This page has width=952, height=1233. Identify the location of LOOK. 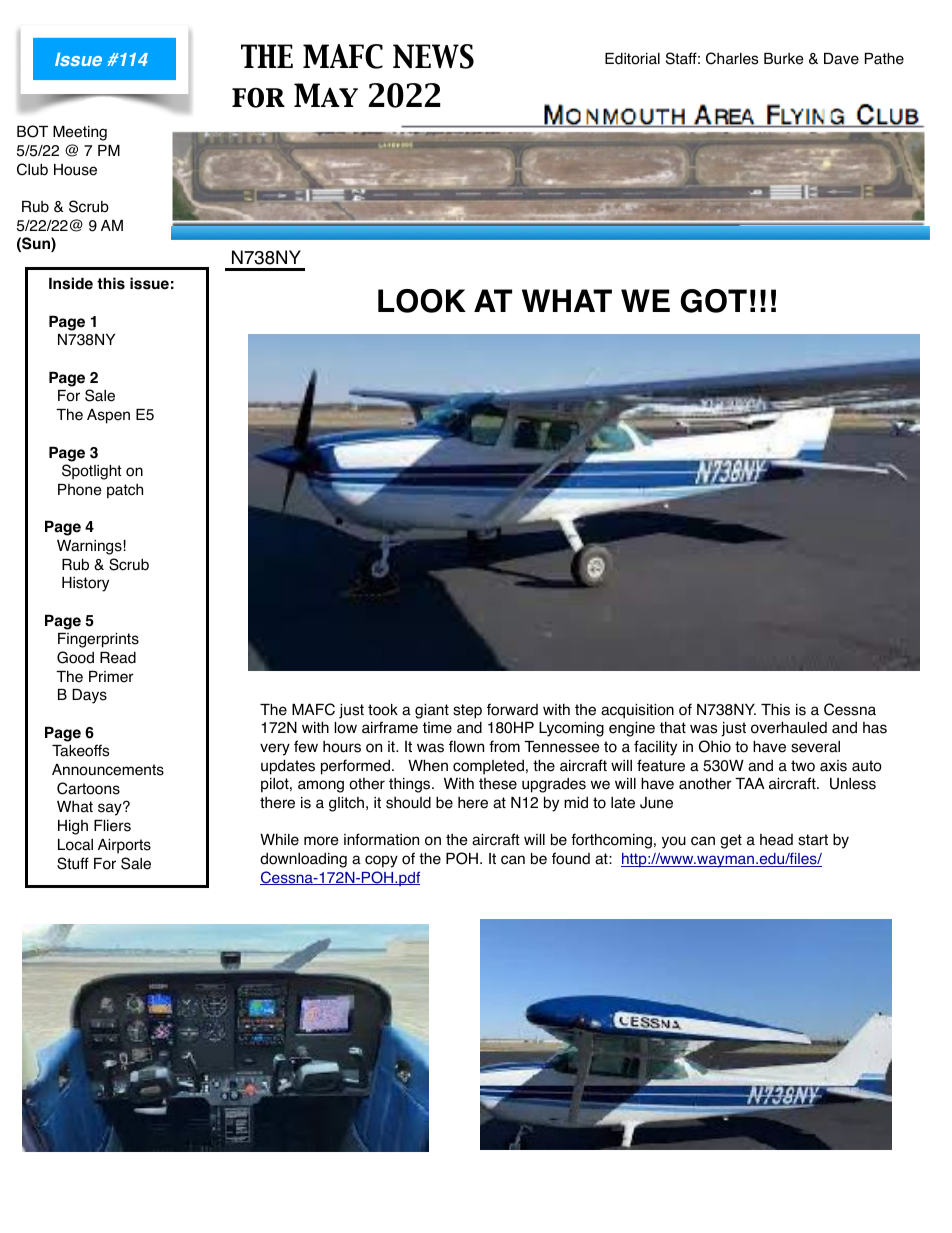
(422, 301).
